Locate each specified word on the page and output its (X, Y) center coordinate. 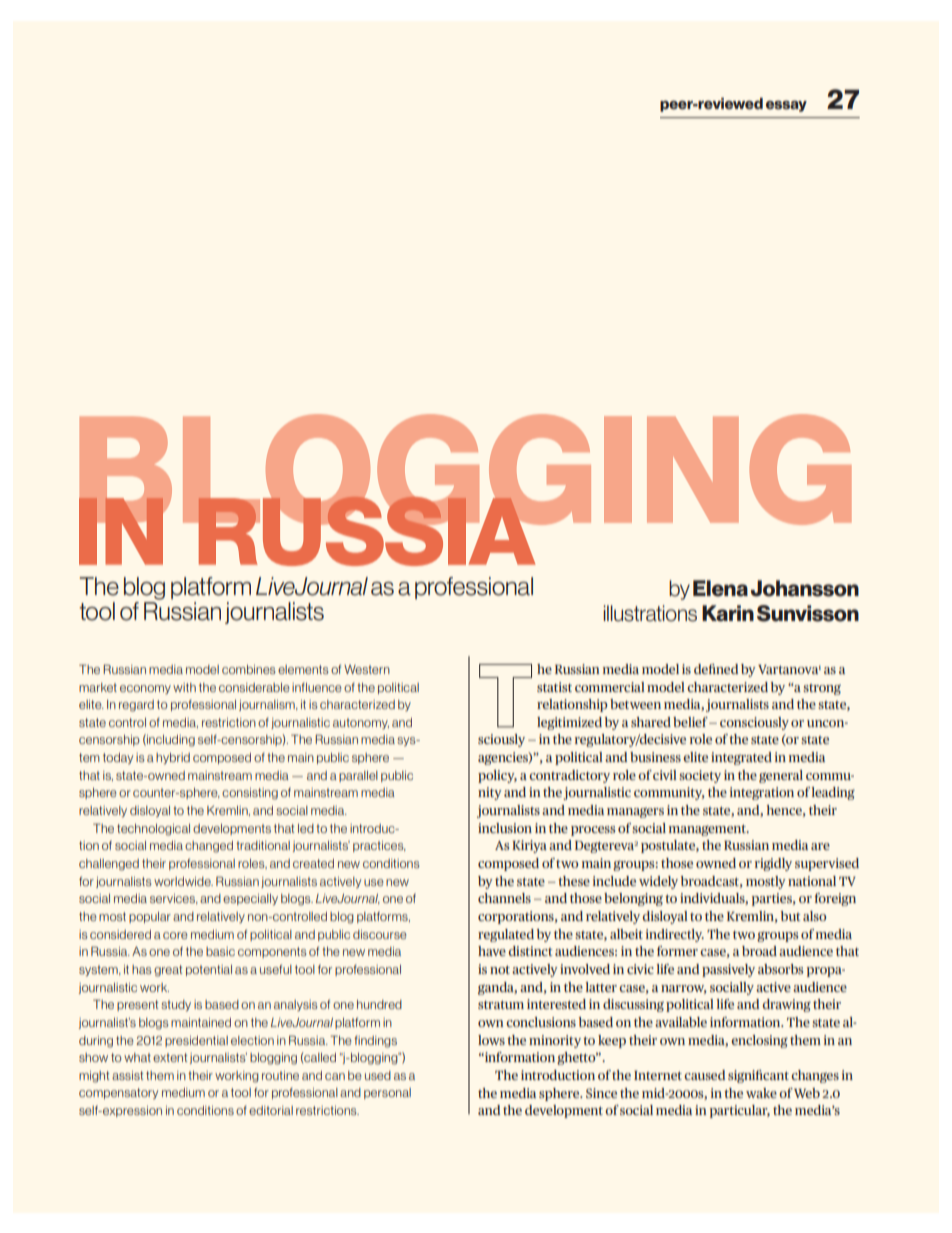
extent (170, 1057)
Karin (728, 613)
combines (249, 669)
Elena (720, 588)
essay (786, 106)
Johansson (805, 588)
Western (367, 669)
